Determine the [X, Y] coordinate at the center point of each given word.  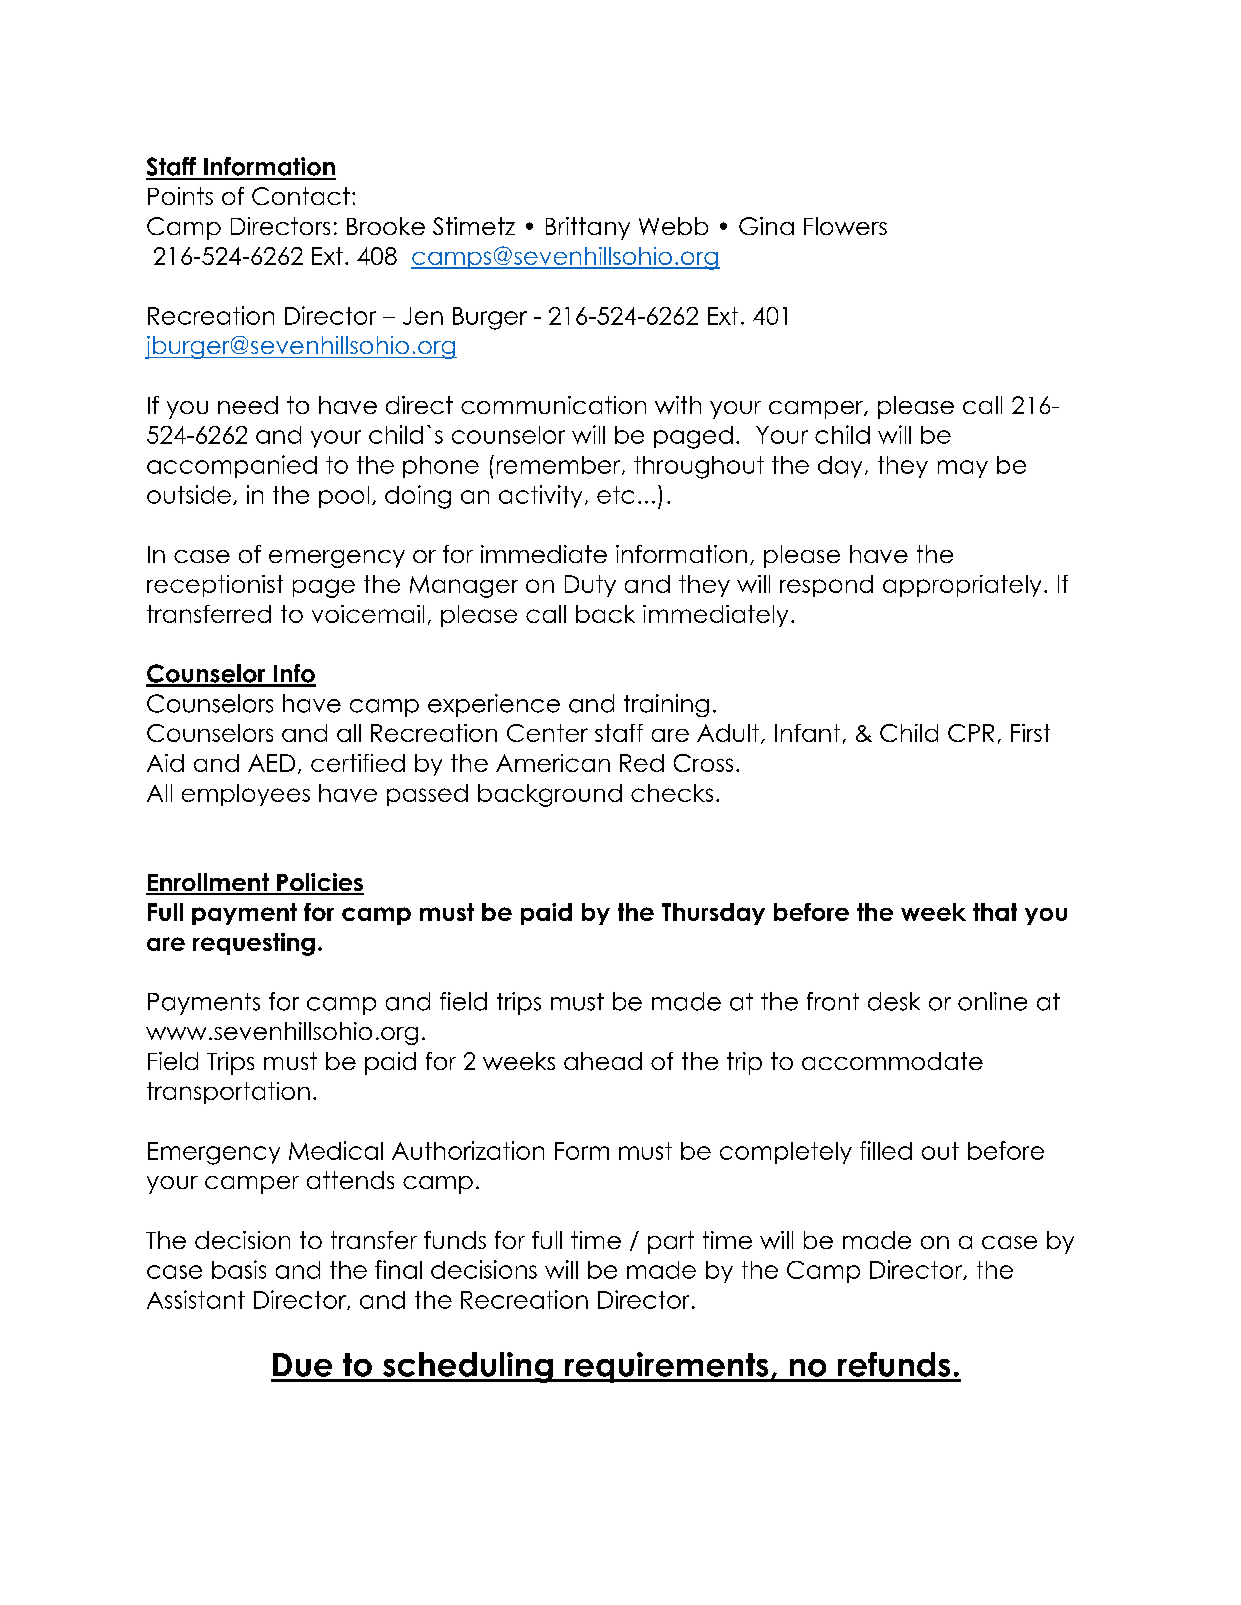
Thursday [713, 914]
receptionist [215, 586]
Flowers [845, 226]
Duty [590, 586]
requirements [667, 1367]
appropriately [962, 586]
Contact [301, 196]
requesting [254, 944]
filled [886, 1150]
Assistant [196, 1299]
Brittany [588, 228]
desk [894, 1001]
